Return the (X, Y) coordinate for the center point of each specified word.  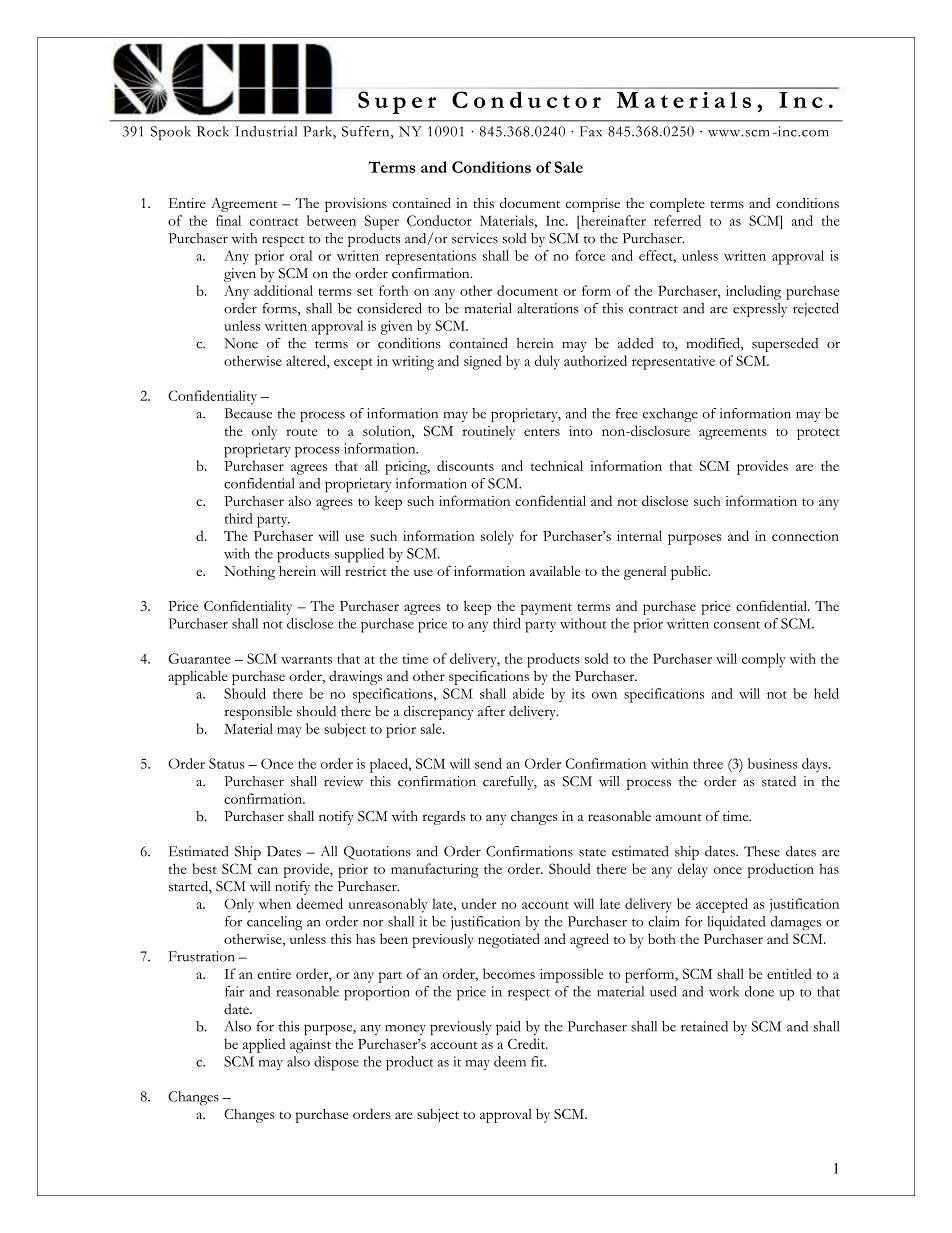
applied (264, 1045)
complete (677, 205)
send (488, 763)
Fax (591, 131)
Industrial (266, 131)
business (772, 763)
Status (226, 763)
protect (818, 434)
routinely (488, 432)
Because (248, 413)
